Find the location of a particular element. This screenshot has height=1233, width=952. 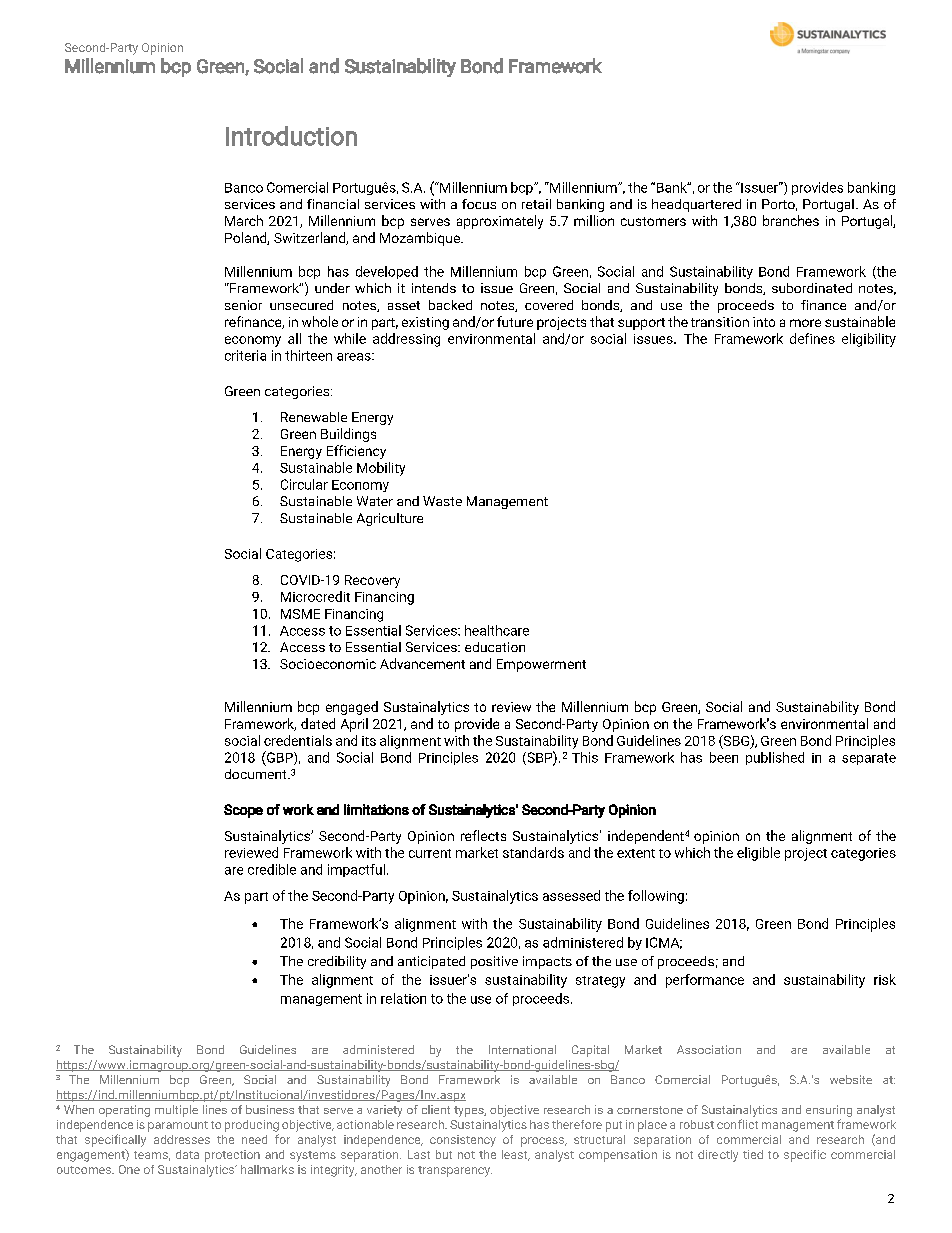

consistency is located at coordinates (463, 1141).
